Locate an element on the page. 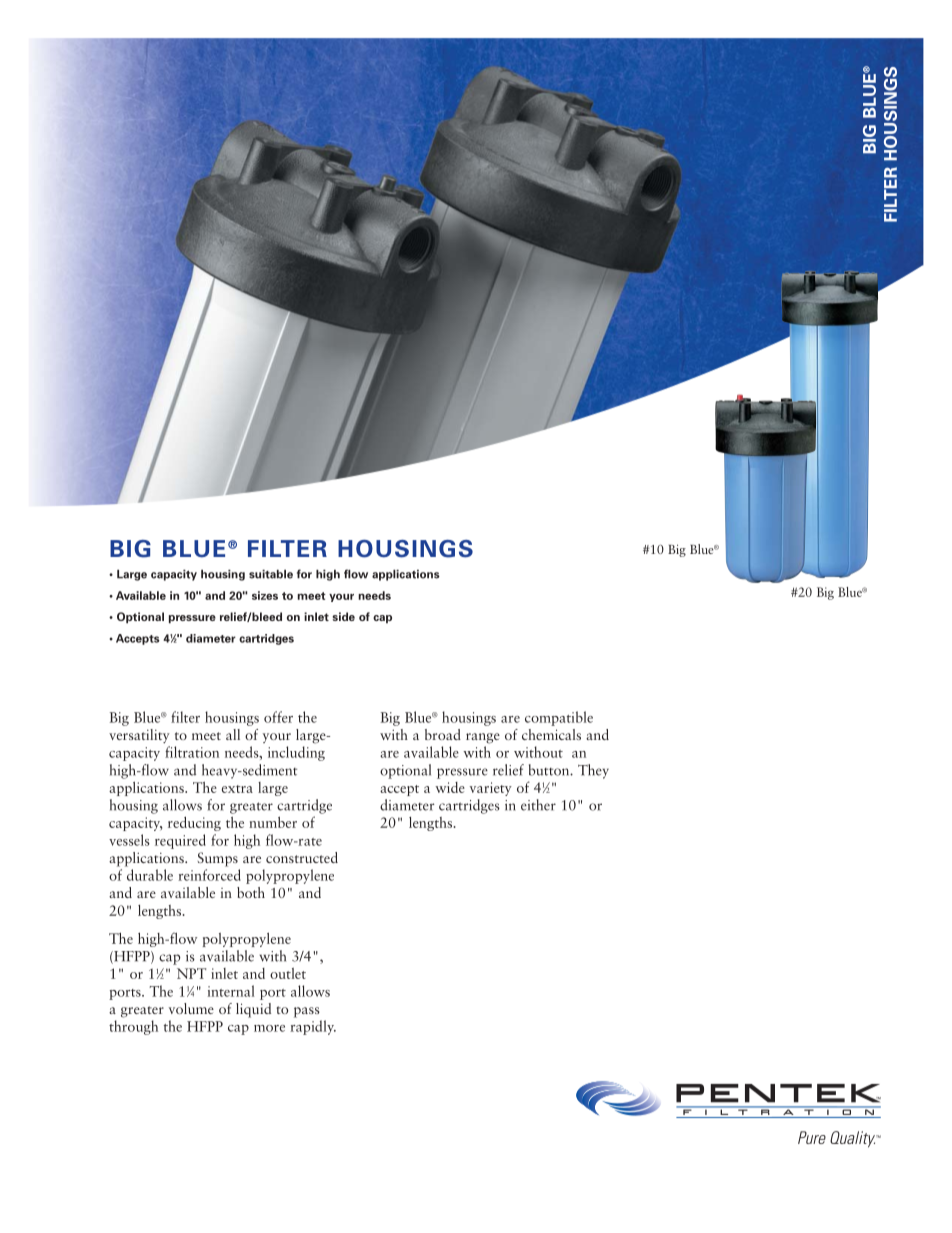 The width and height of the page is (952, 1233). compatible is located at coordinates (559, 718).
